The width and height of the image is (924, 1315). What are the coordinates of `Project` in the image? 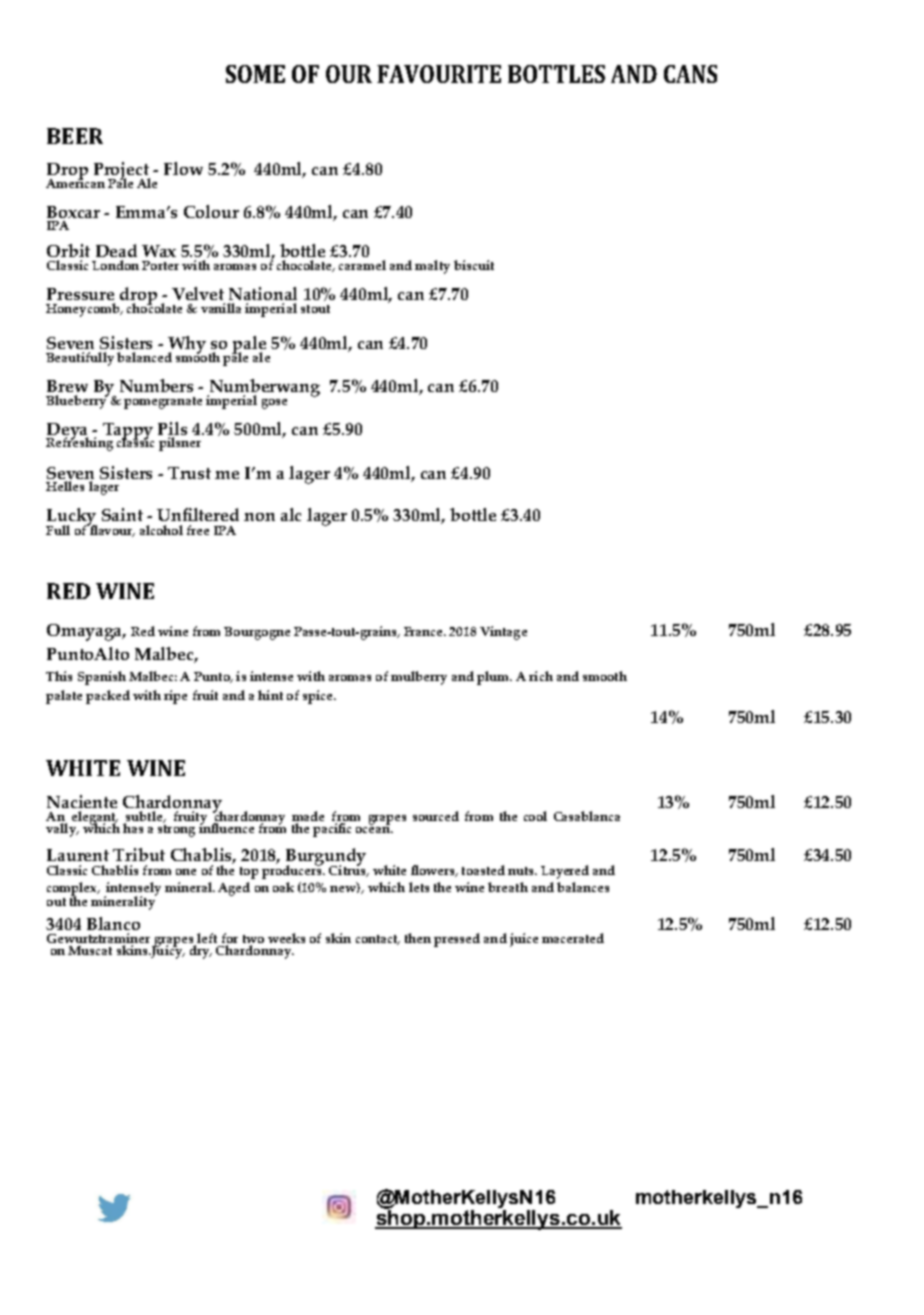 It's located at (122, 172).
